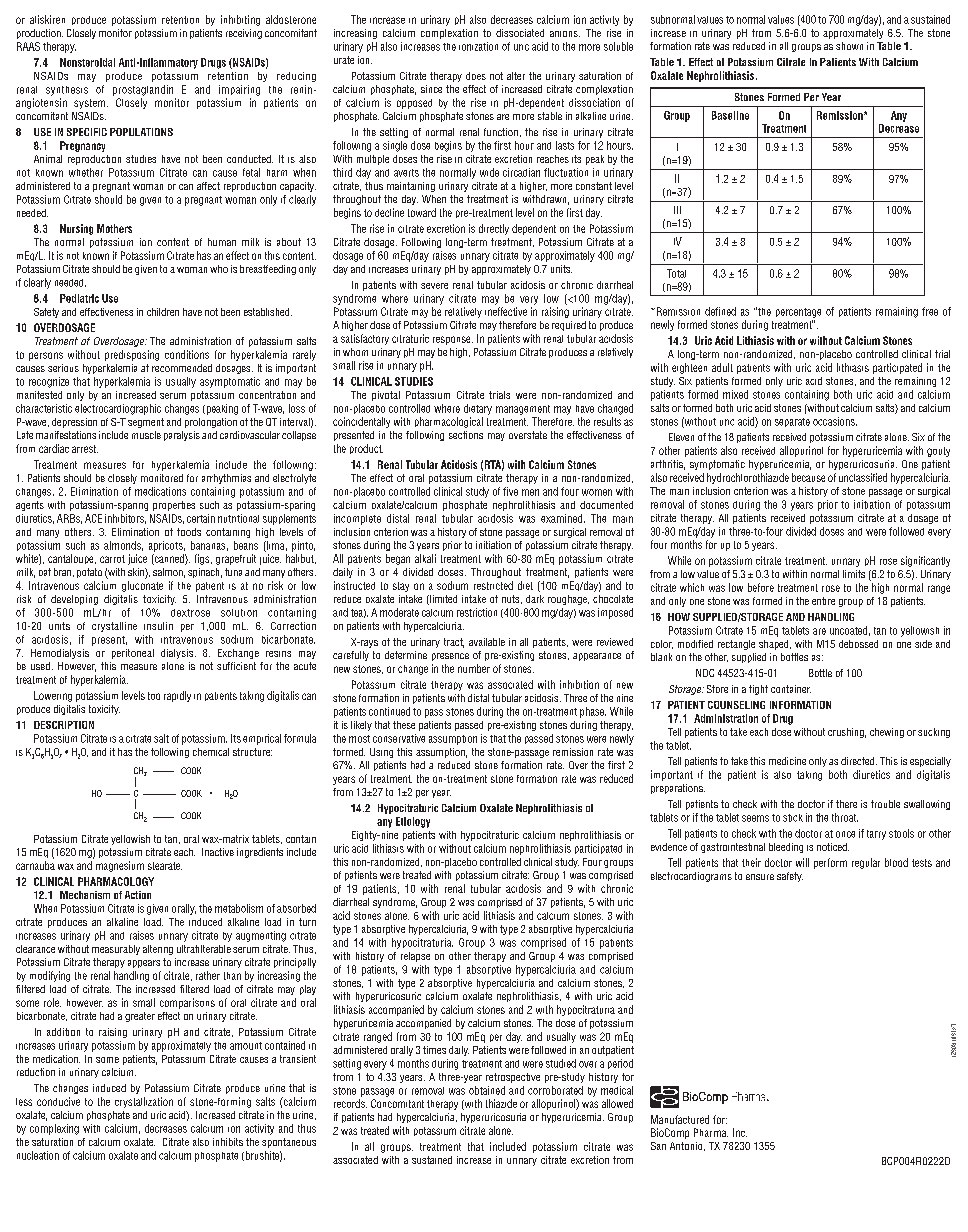  Describe the element at coordinates (144, 1102) in the screenshot. I see `crystallization` at that location.
